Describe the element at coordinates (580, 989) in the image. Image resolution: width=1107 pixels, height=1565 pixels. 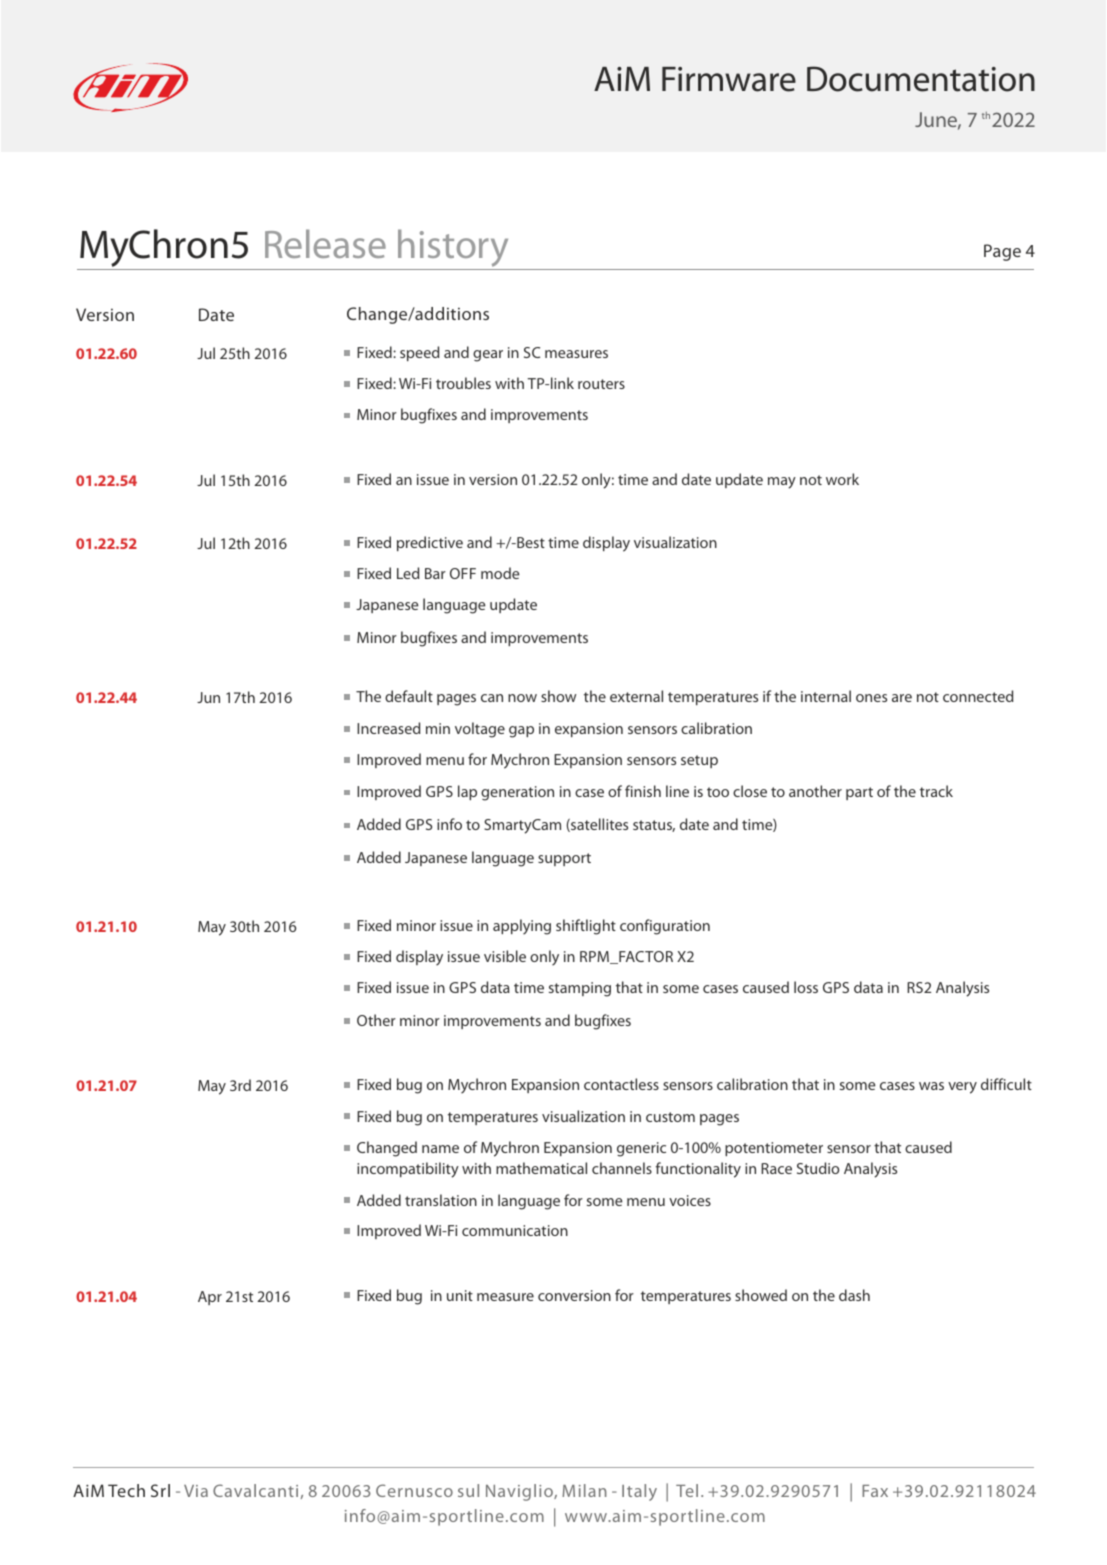
I see `stamping` at that location.
